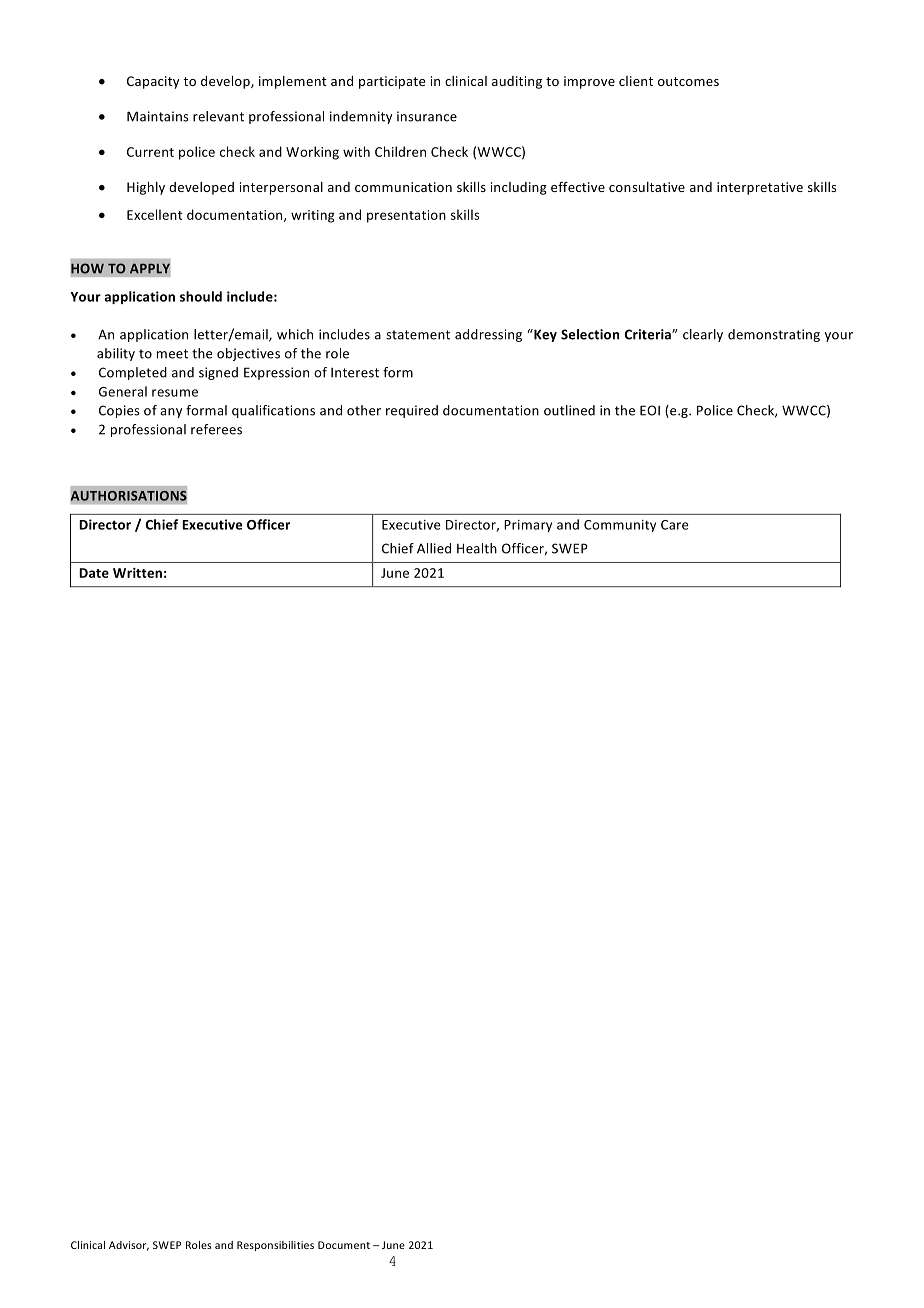 The width and height of the screenshot is (924, 1308). Describe the element at coordinates (688, 81) in the screenshot. I see `outcomes` at that location.
